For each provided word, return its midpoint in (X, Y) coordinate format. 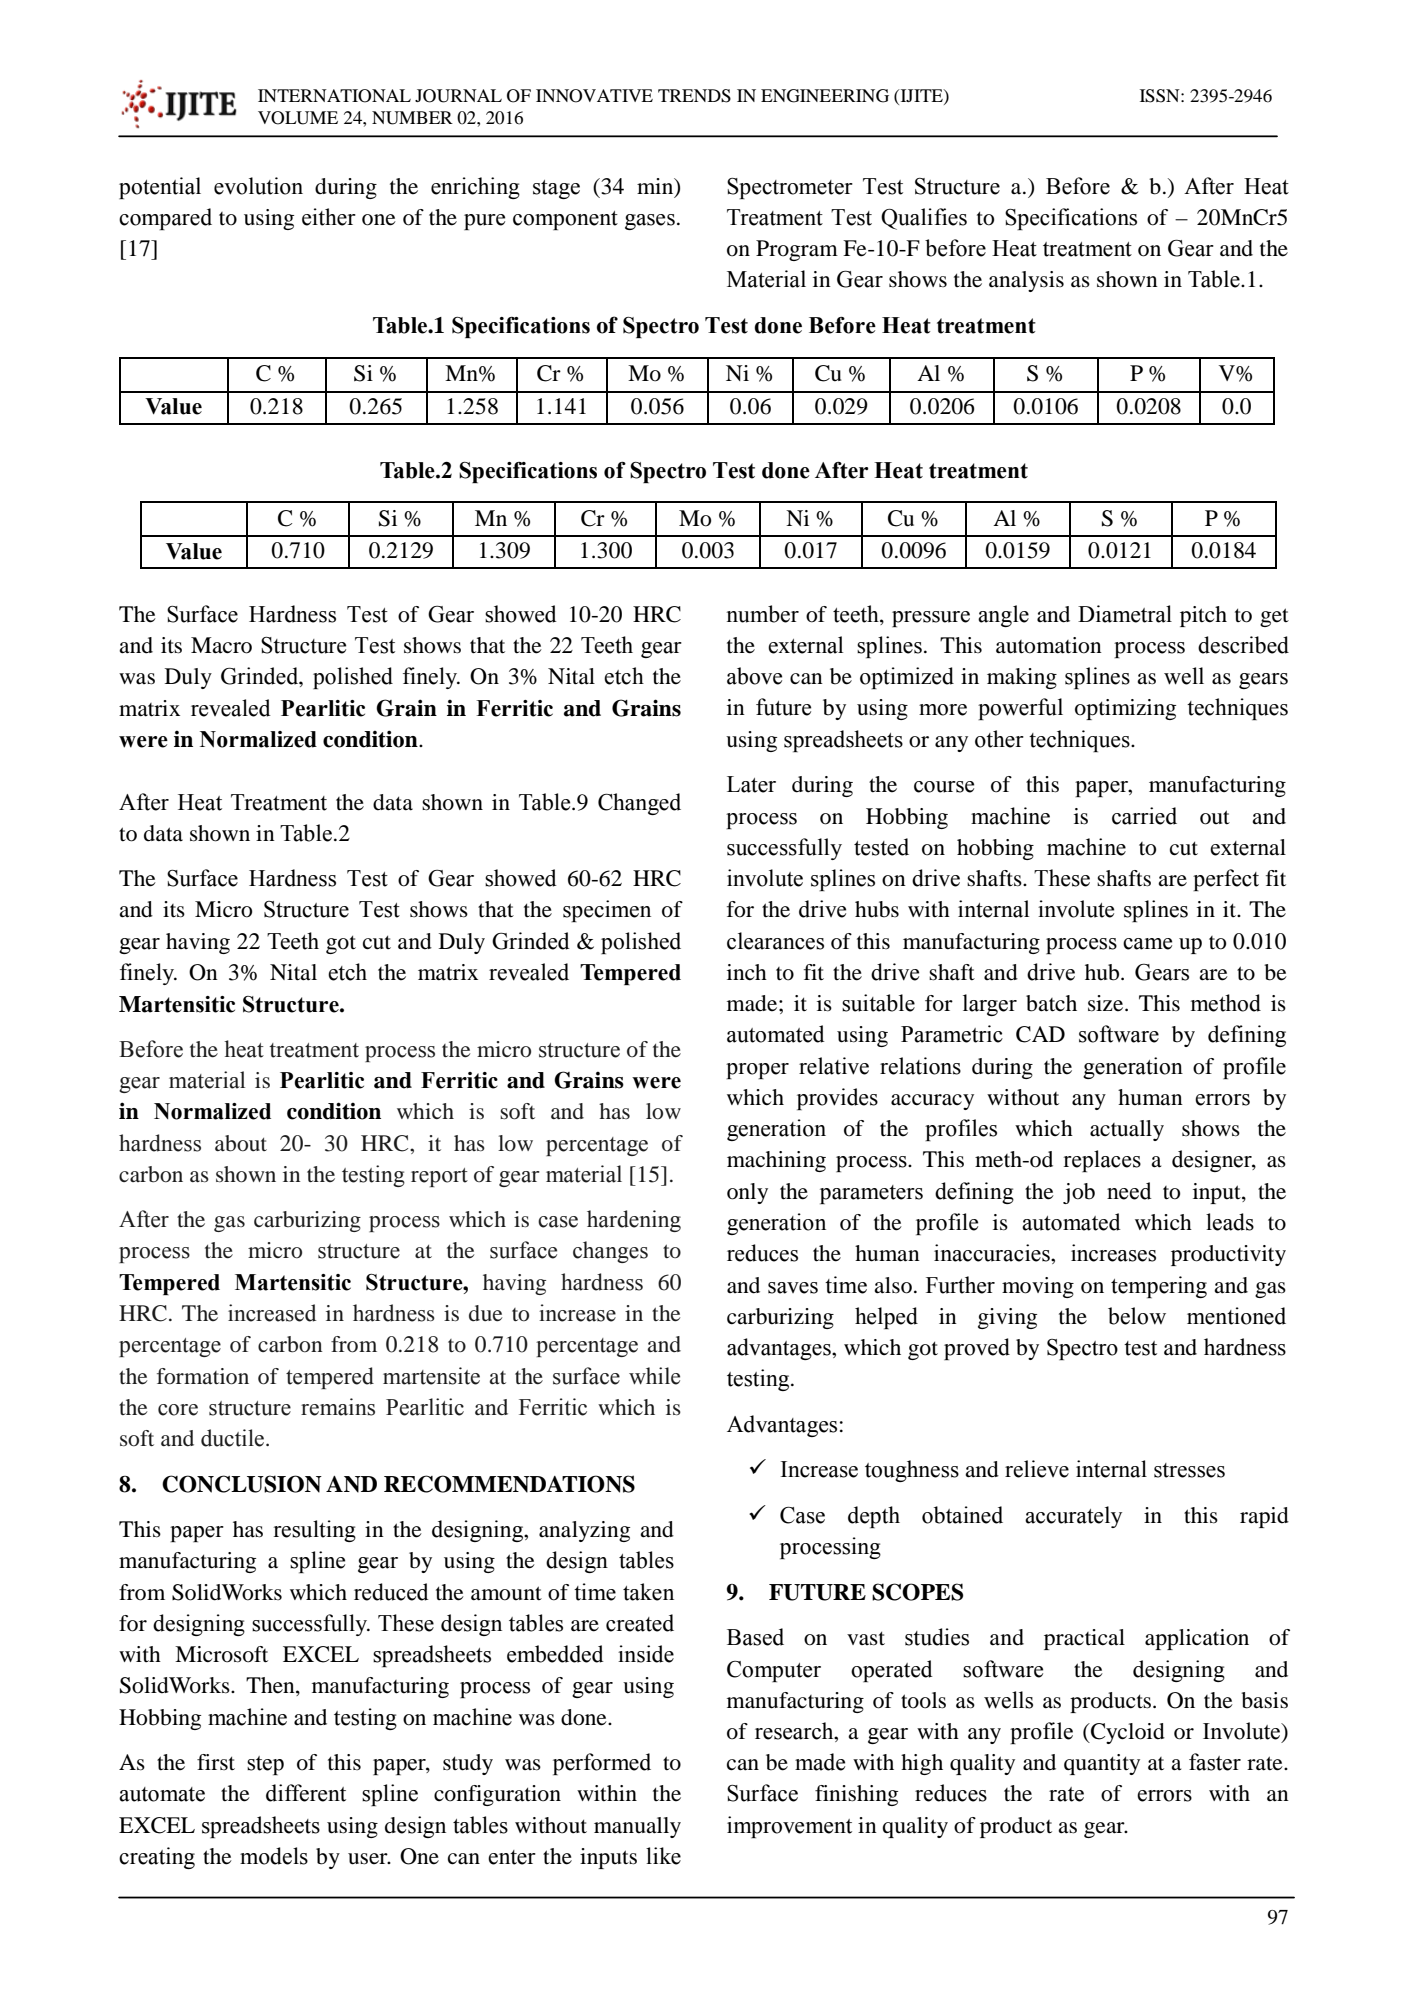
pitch (1203, 616)
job (1079, 1193)
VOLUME (298, 118)
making (1022, 678)
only (747, 1193)
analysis (1026, 281)
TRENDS (694, 96)
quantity (1102, 1764)
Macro (221, 645)
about (241, 1143)
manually (637, 1827)
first (216, 1762)
